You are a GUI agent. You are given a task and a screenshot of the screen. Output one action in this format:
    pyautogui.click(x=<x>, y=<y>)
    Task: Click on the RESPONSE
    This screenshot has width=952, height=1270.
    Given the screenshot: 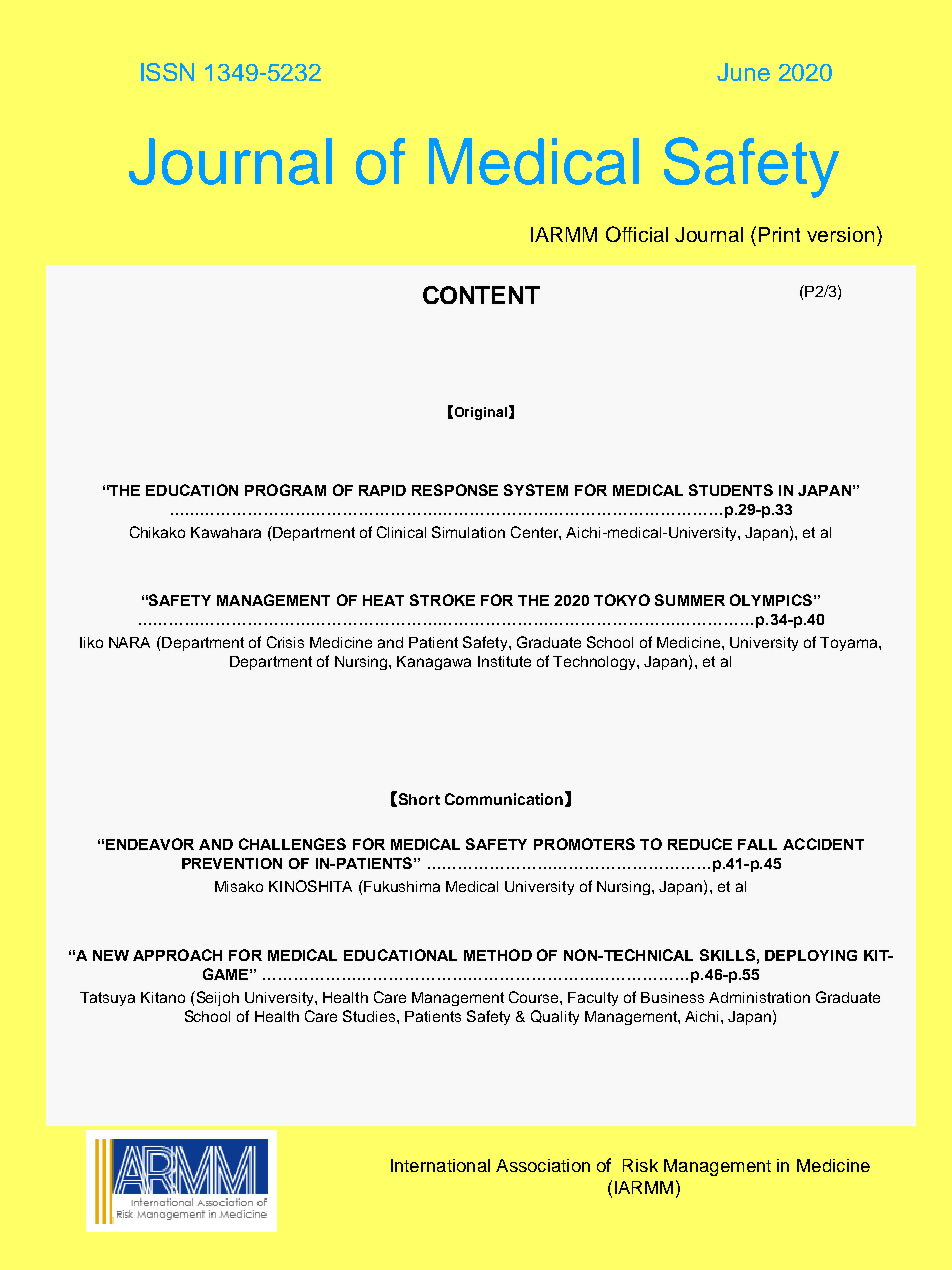 What is the action you would take?
    pyautogui.click(x=455, y=490)
